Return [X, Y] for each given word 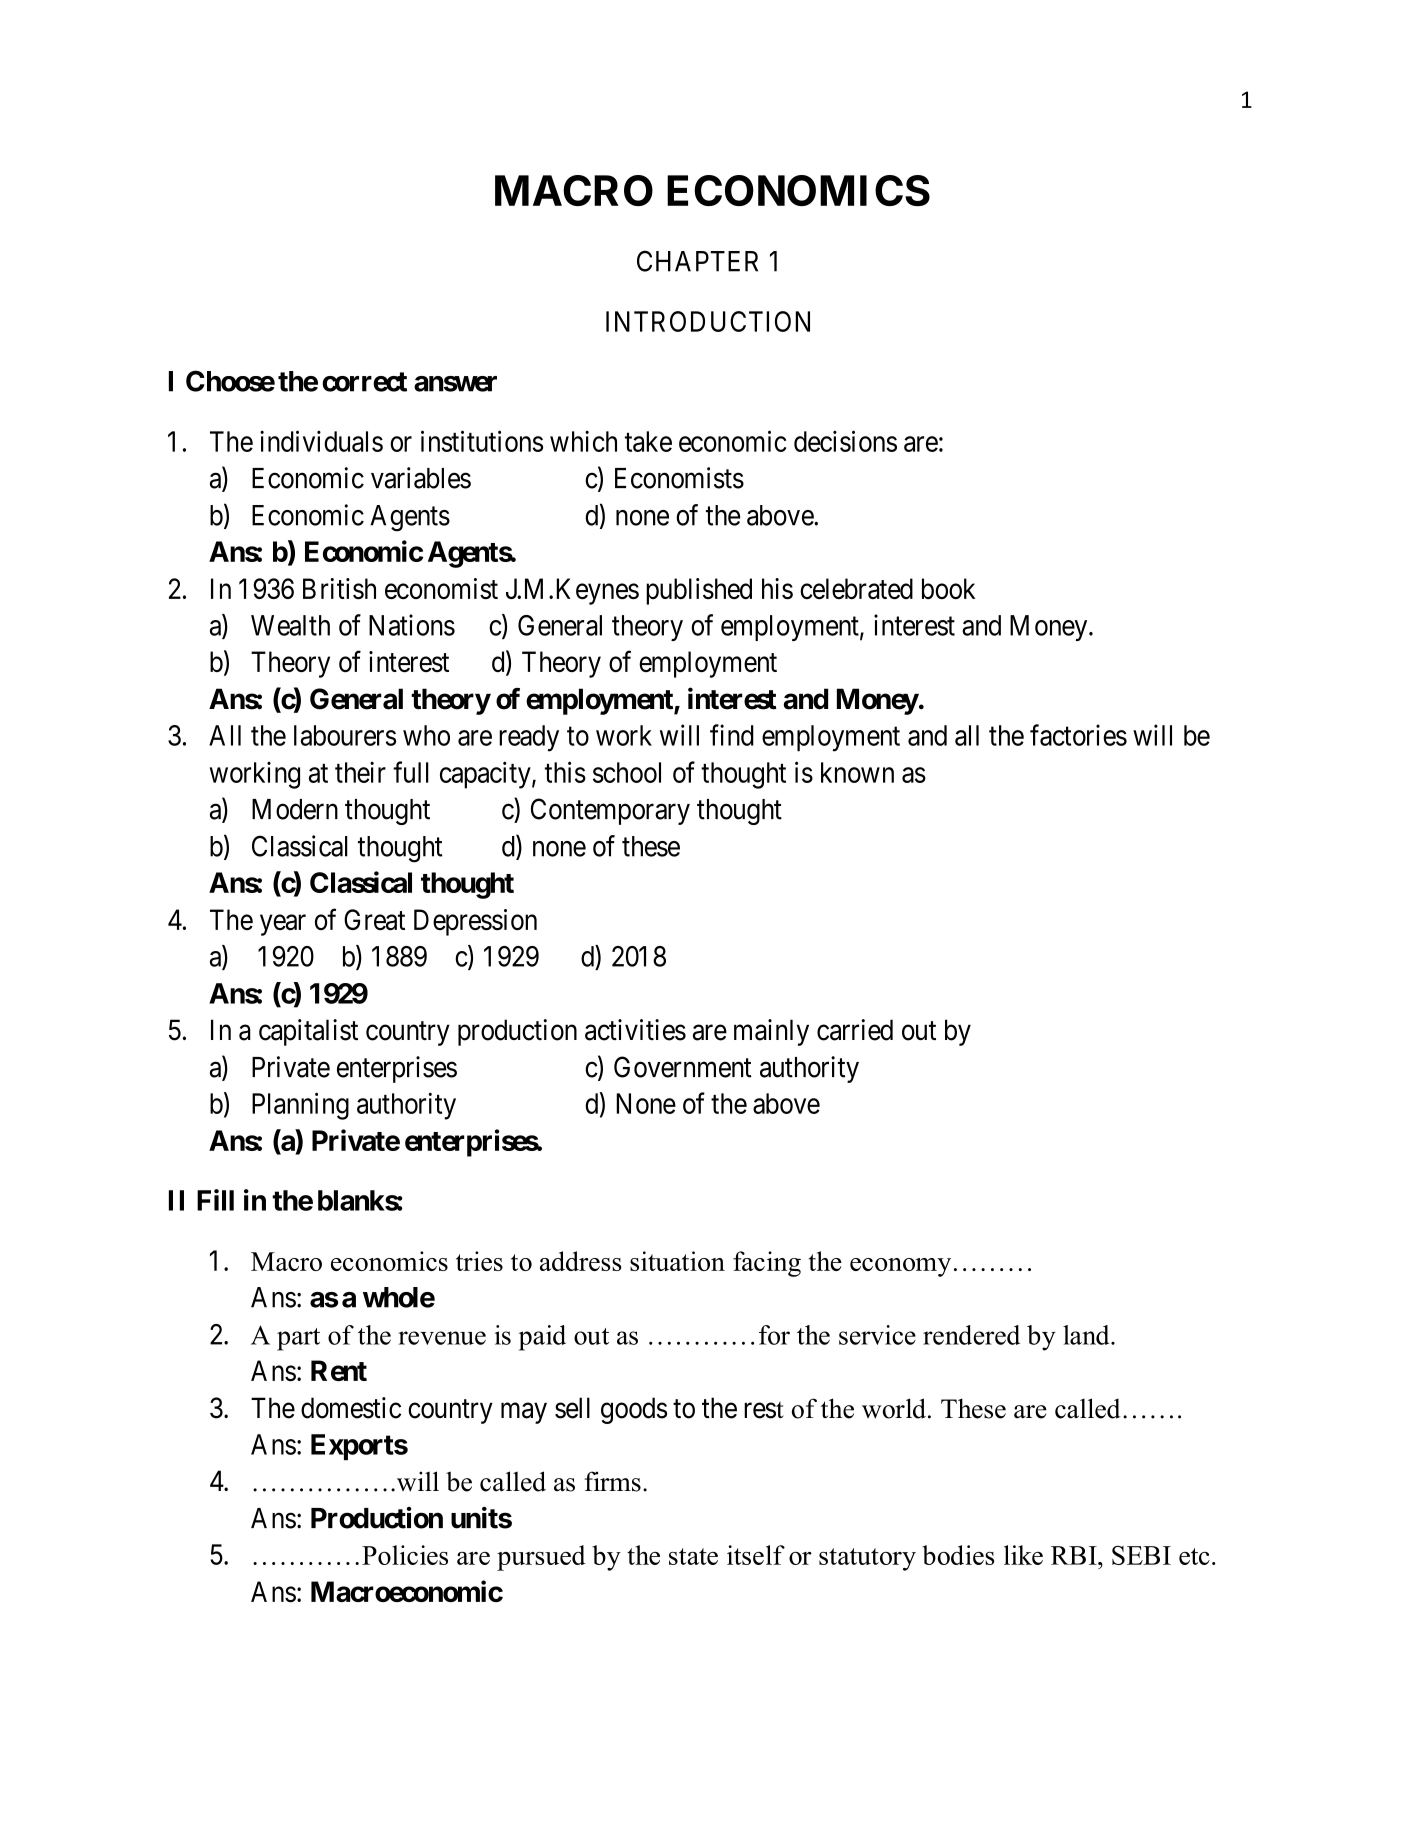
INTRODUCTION [708, 321]
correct [364, 382]
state [693, 1556]
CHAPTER [697, 261]
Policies [405, 1555]
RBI [1075, 1555]
